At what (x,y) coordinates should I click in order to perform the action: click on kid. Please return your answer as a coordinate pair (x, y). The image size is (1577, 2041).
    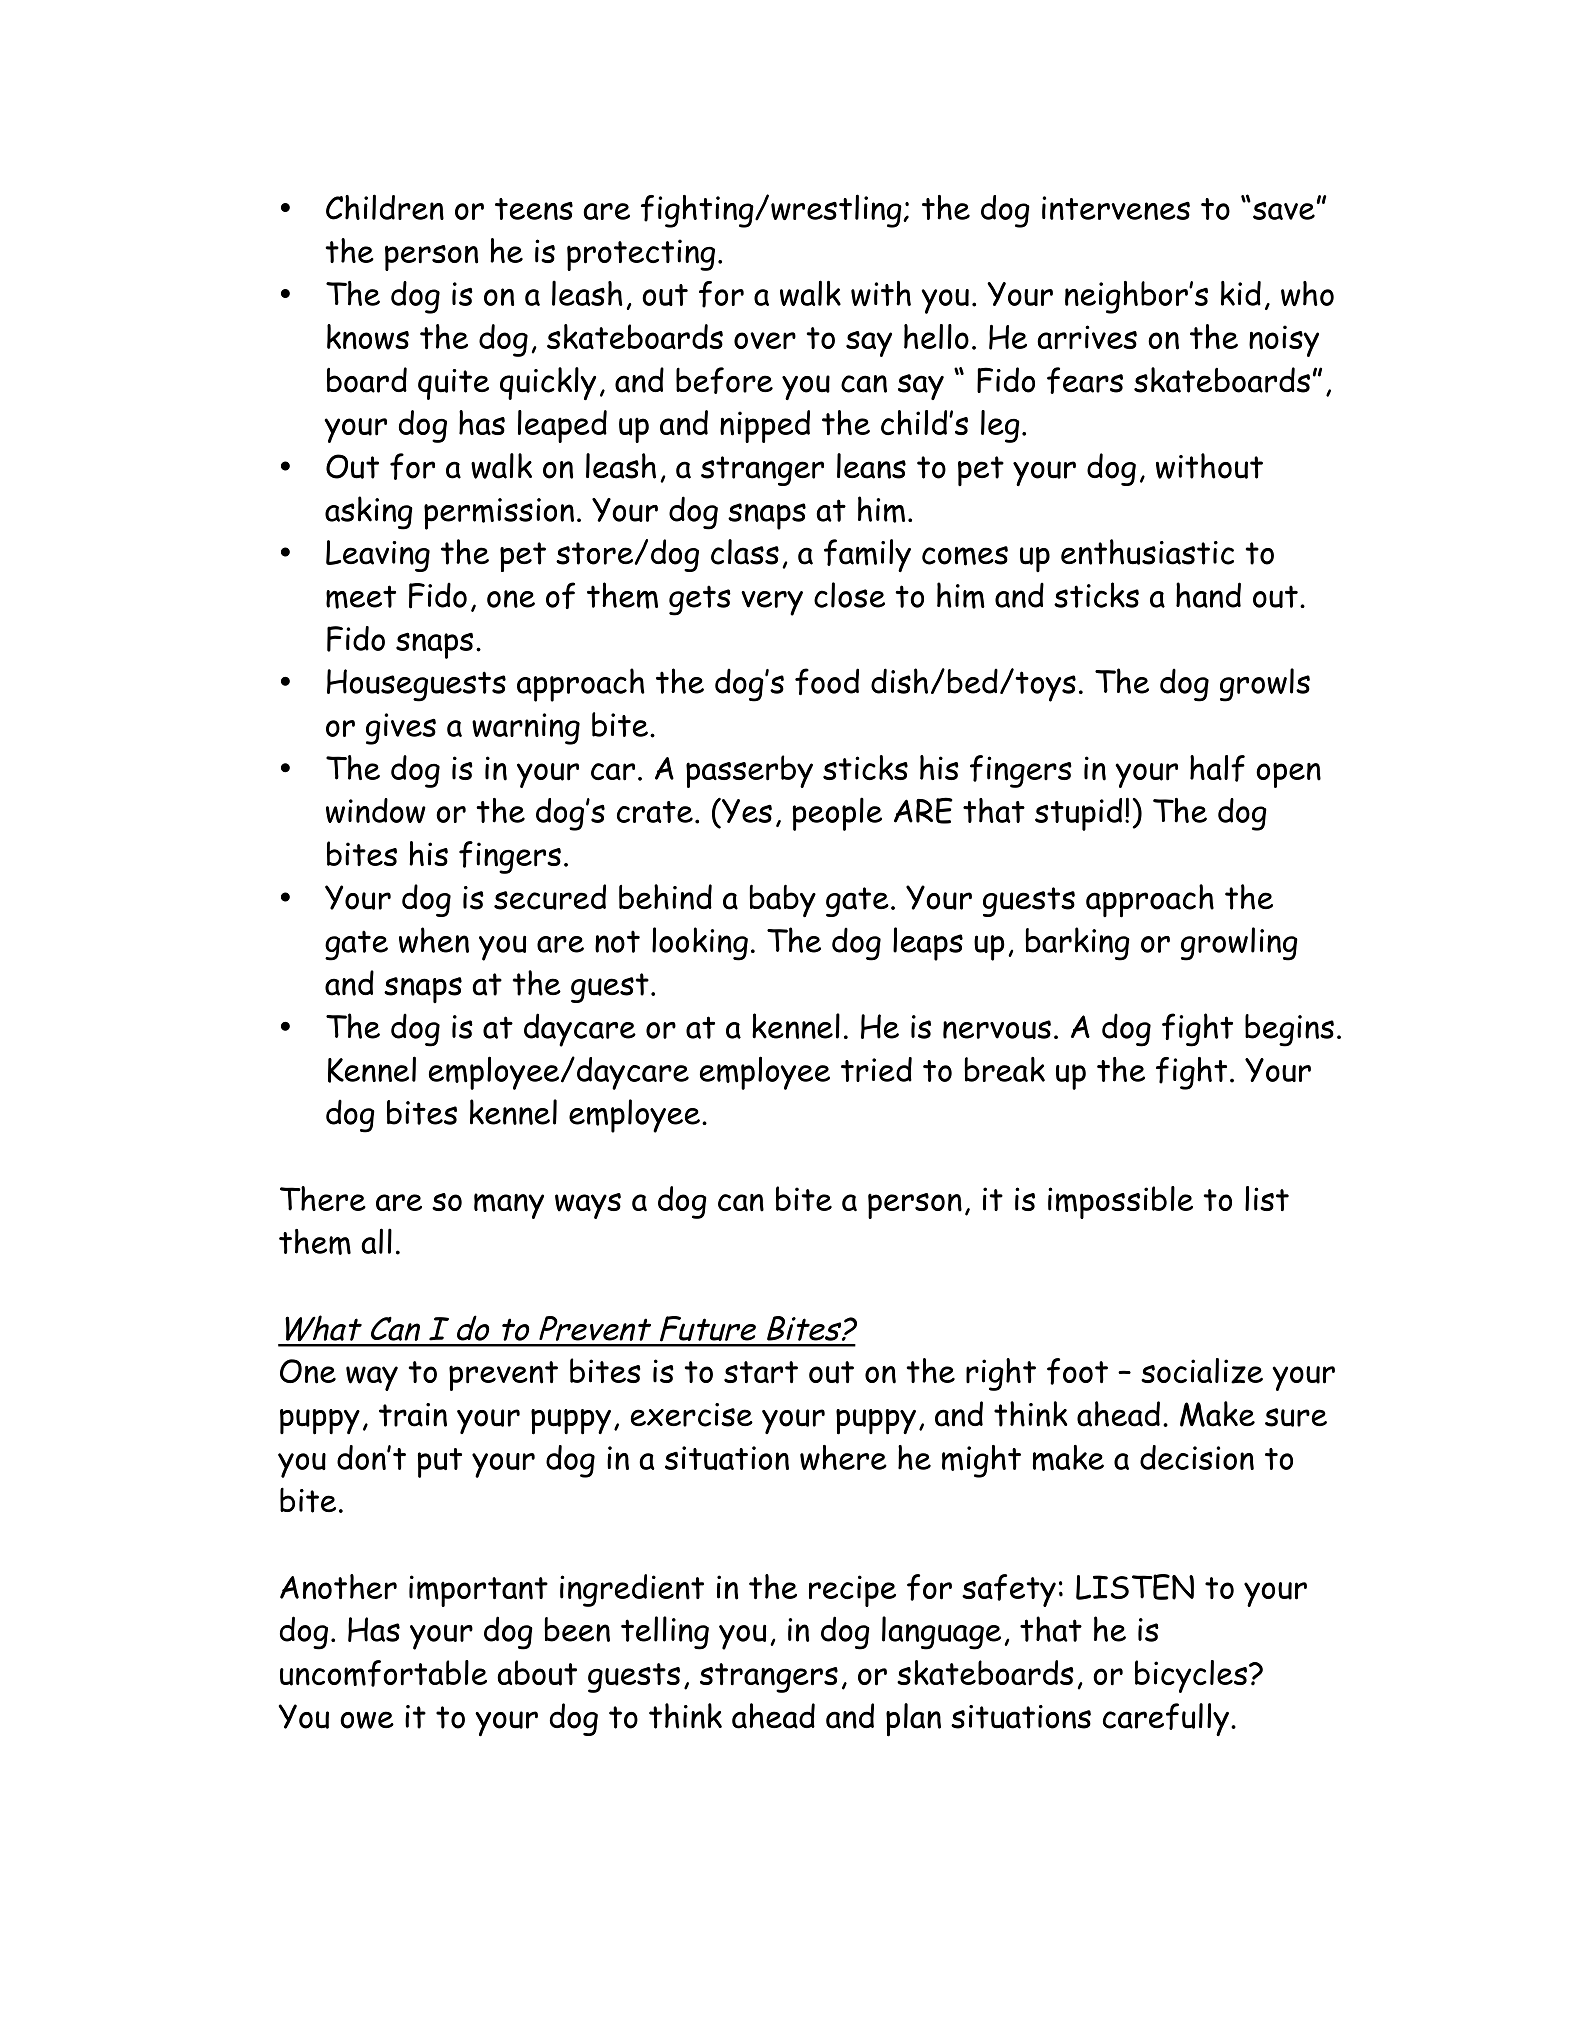
    Looking at the image, I should click on (1241, 293).
